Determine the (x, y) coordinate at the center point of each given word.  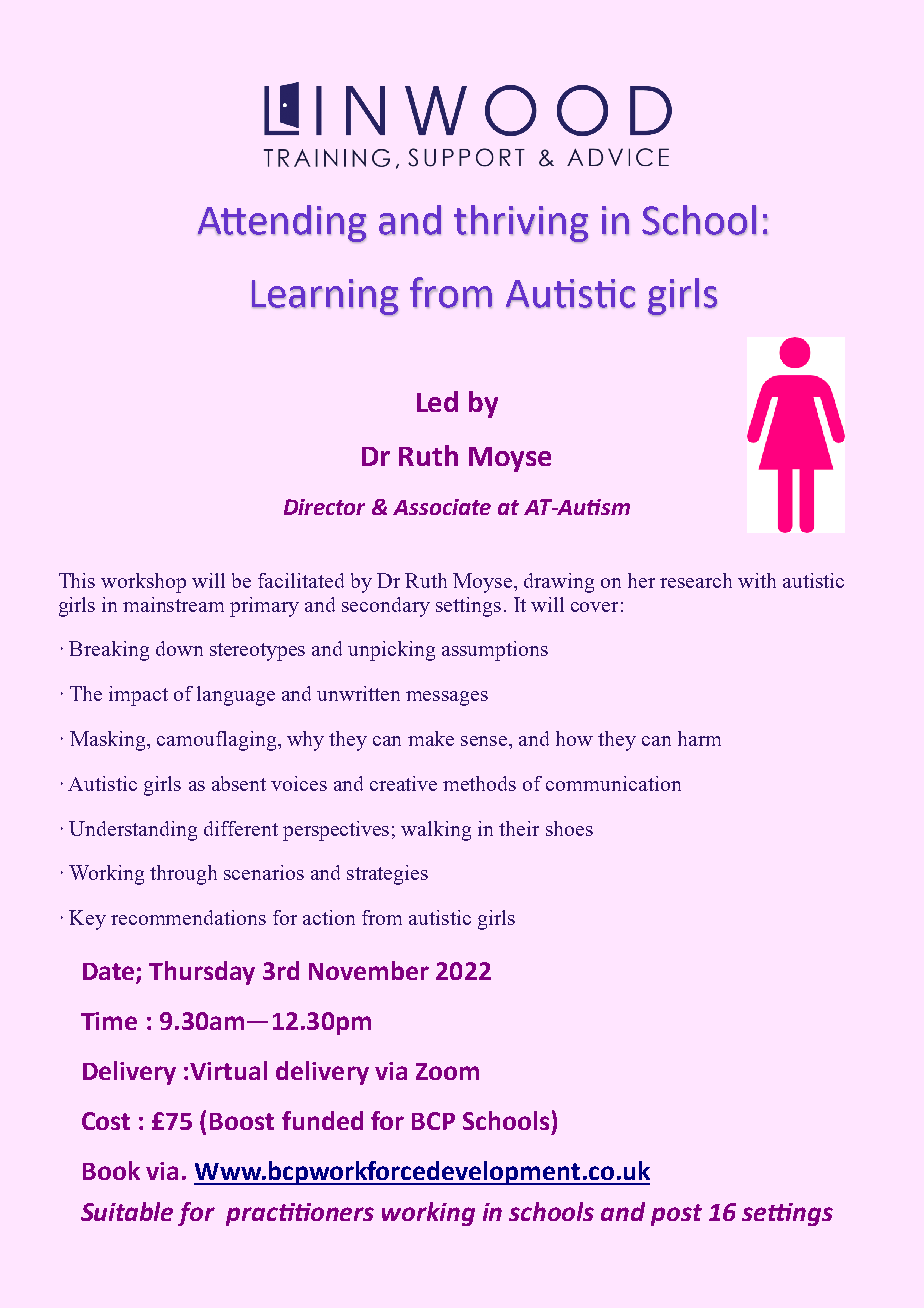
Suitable (127, 1211)
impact (138, 696)
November (369, 970)
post (676, 1215)
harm (699, 738)
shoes (569, 828)
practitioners (300, 1214)
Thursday (202, 973)
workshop (143, 583)
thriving (521, 224)
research (696, 580)
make (431, 738)
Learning (325, 297)
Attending (282, 224)
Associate (442, 507)
